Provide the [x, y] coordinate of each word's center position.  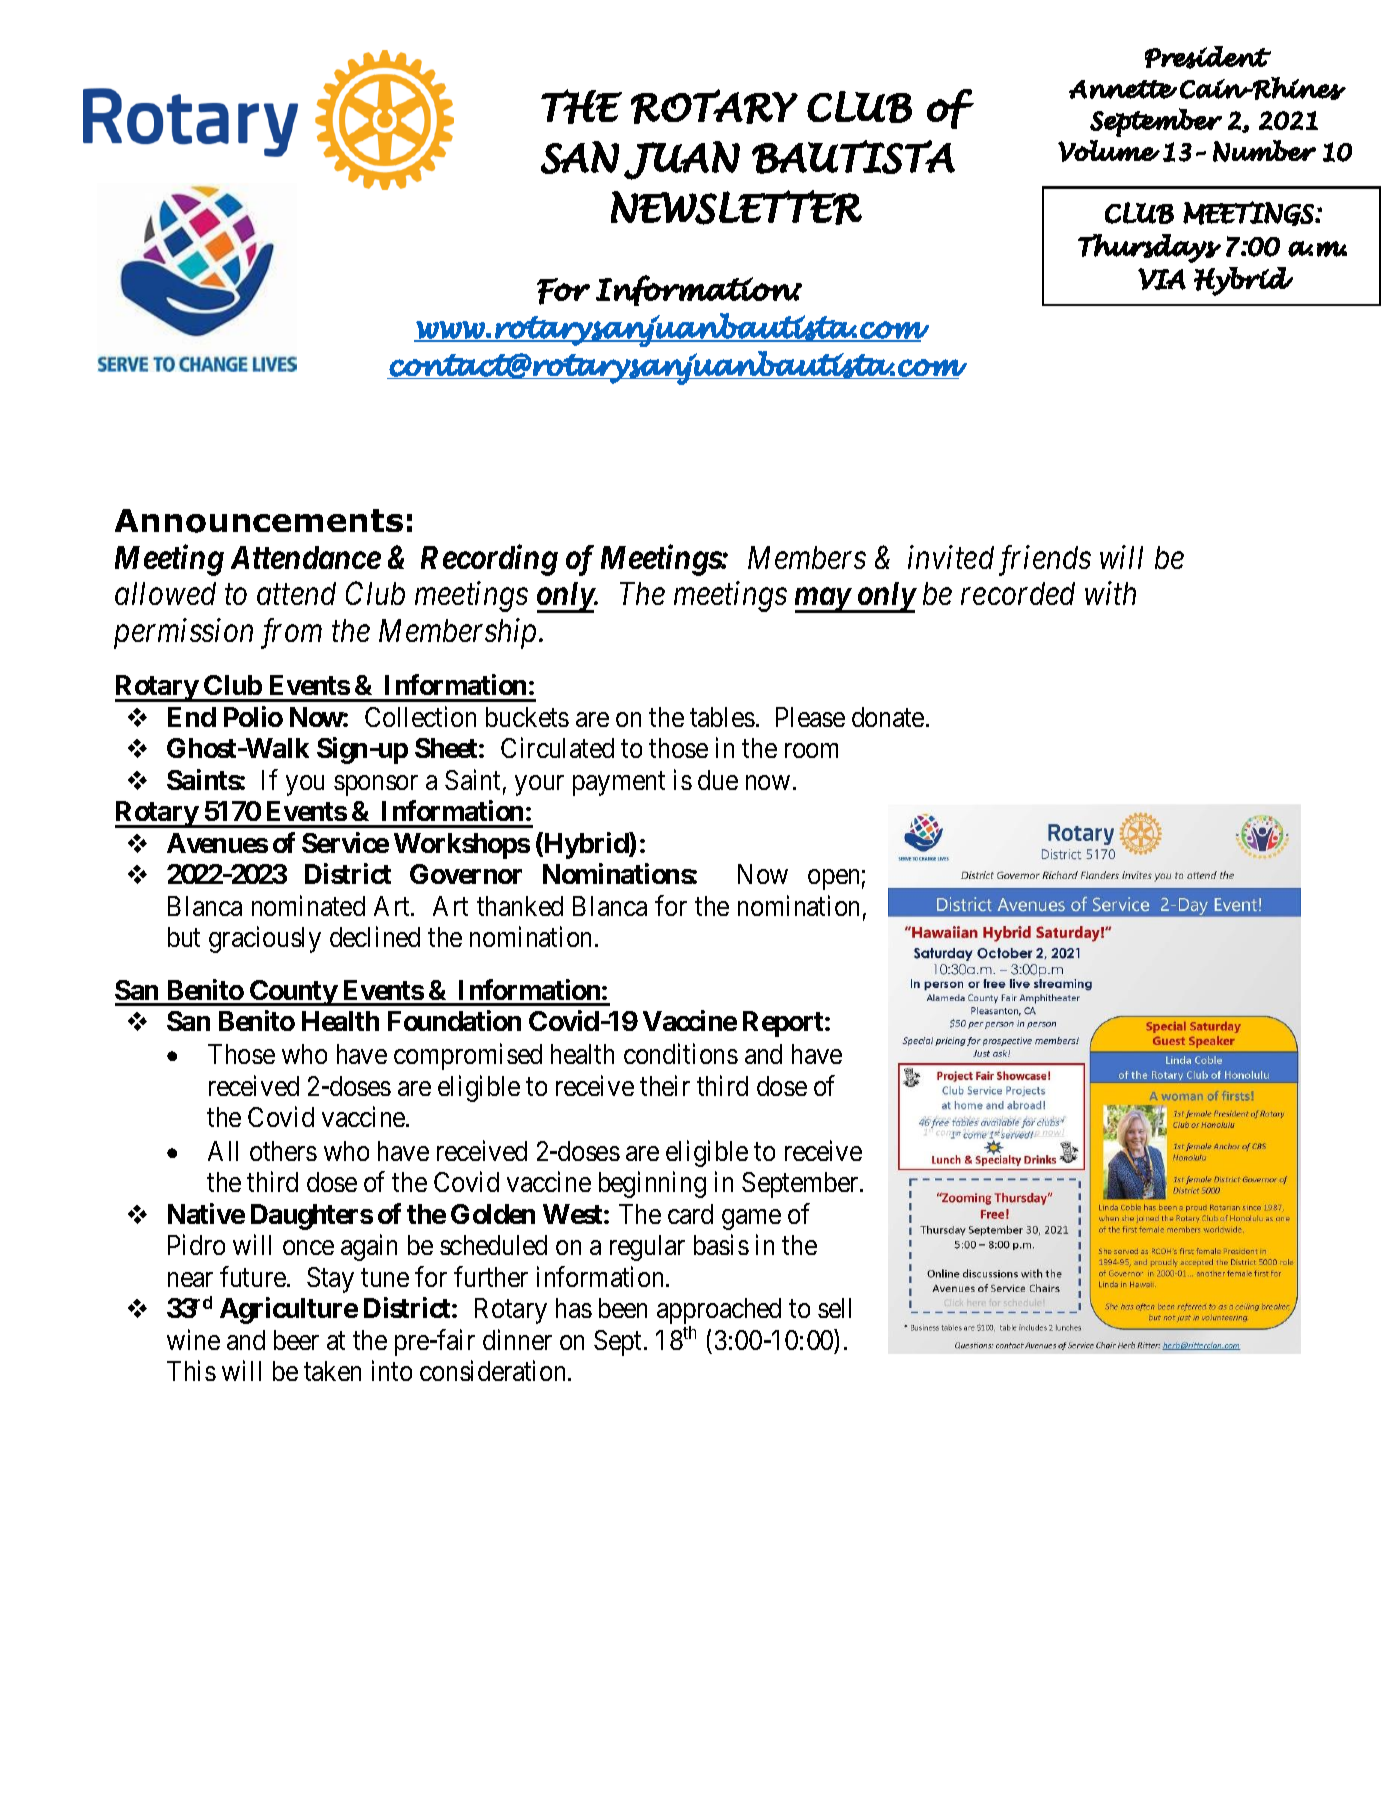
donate [888, 717]
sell [834, 1308]
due [718, 780]
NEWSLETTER [736, 207]
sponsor [376, 785]
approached [719, 1312]
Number [1264, 151]
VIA [1162, 279]
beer [296, 1340]
